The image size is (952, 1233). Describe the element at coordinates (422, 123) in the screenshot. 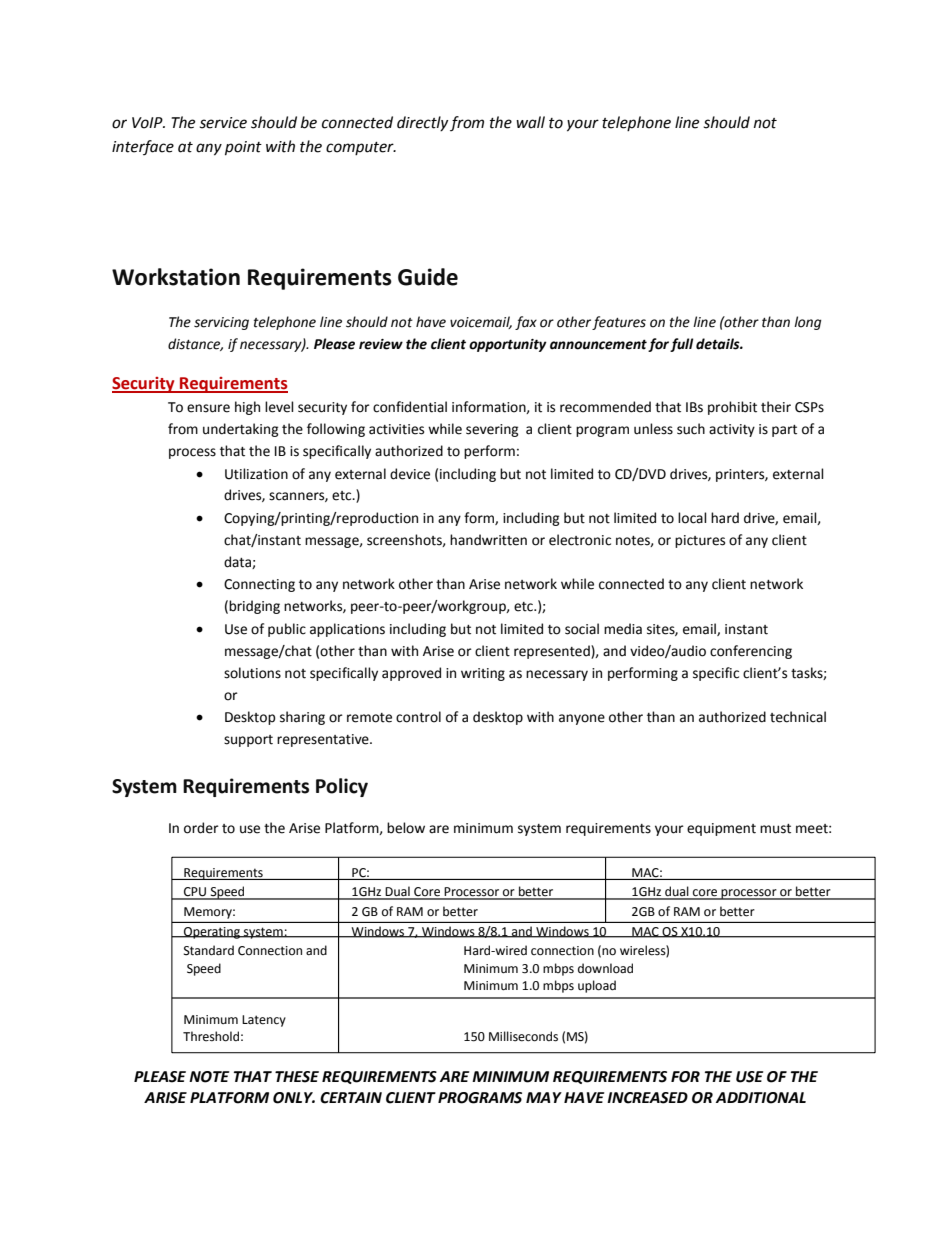

I see `directly` at that location.
